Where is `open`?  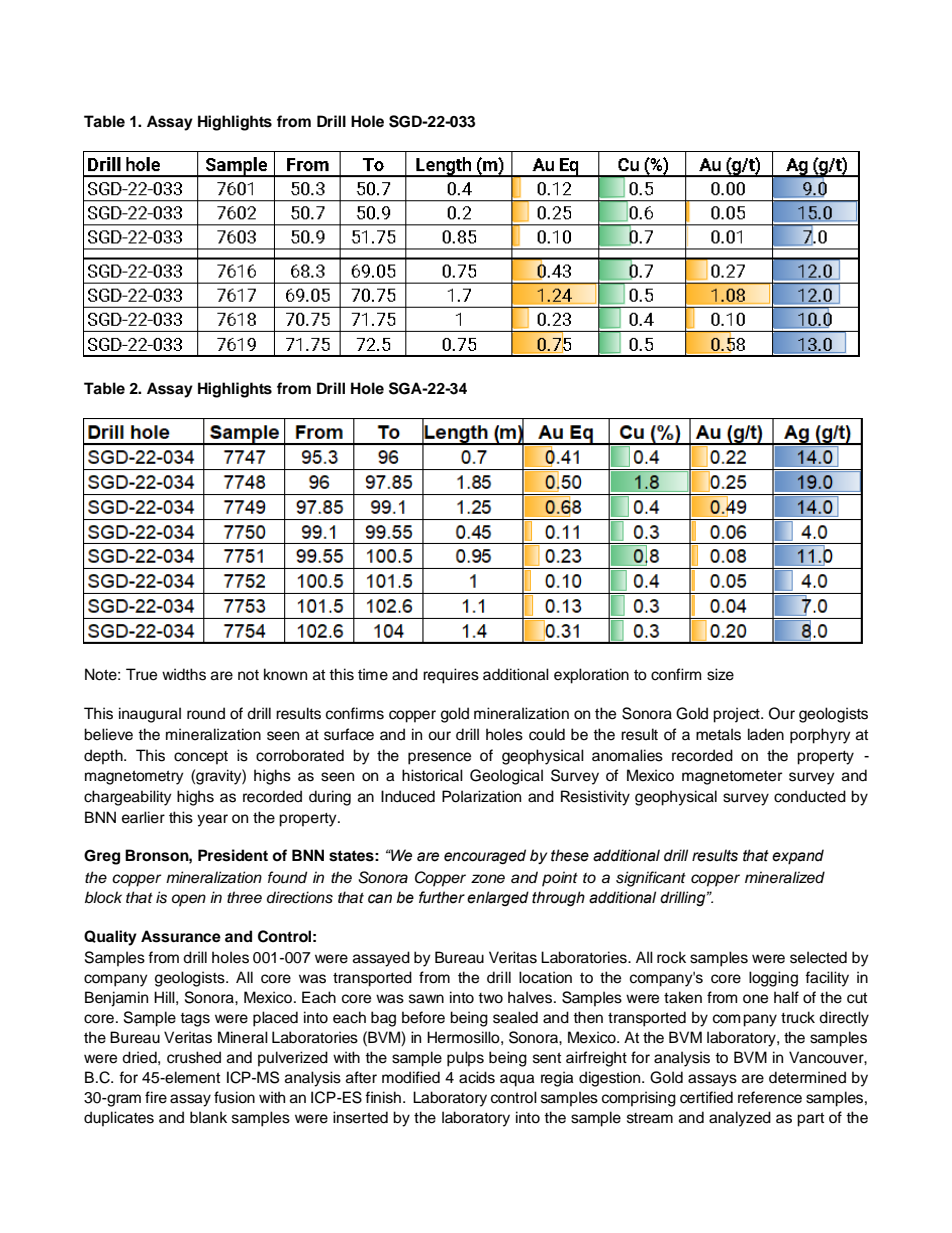 open is located at coordinates (189, 900).
